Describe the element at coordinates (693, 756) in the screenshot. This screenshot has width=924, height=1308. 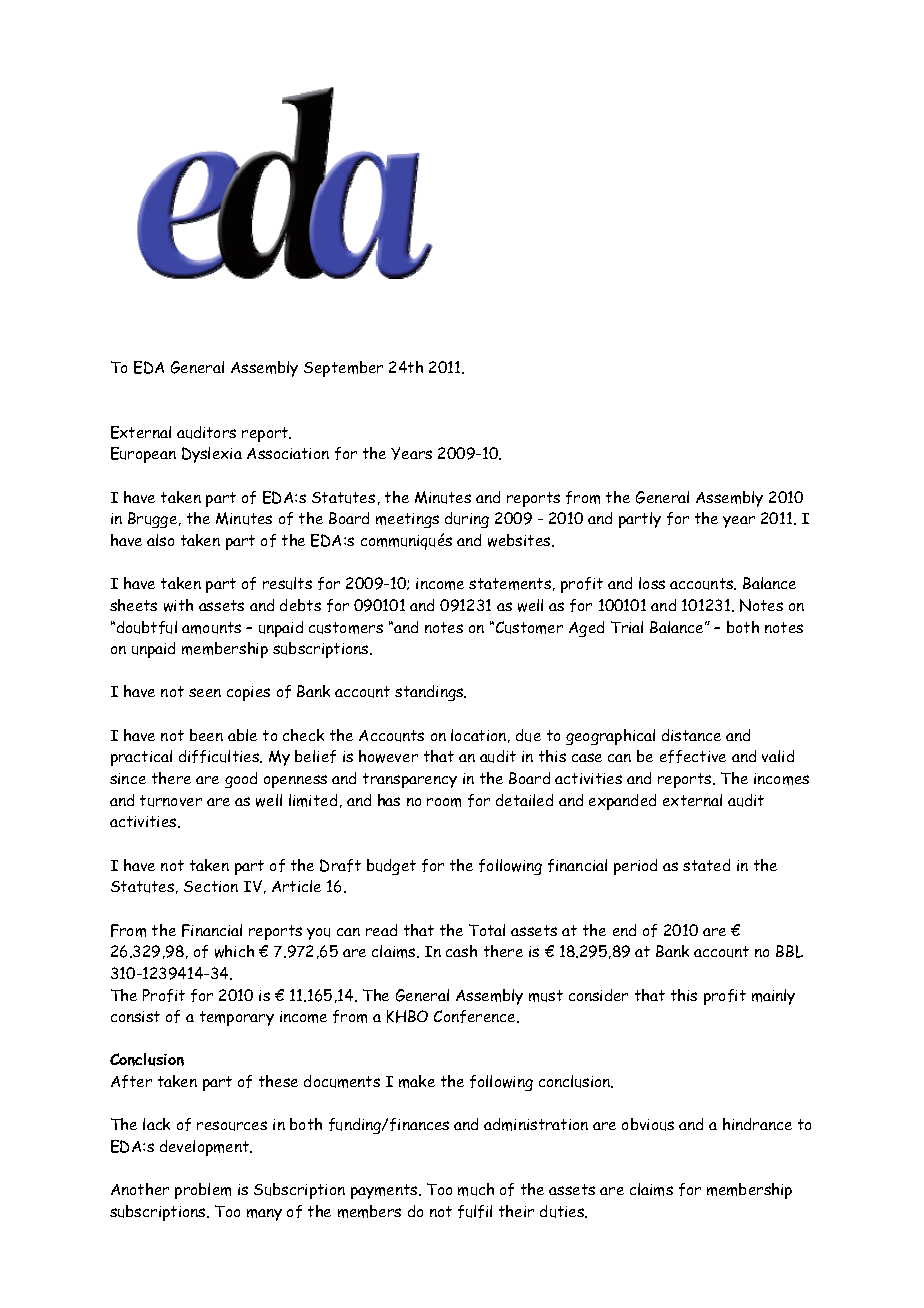
I see `effective` at that location.
